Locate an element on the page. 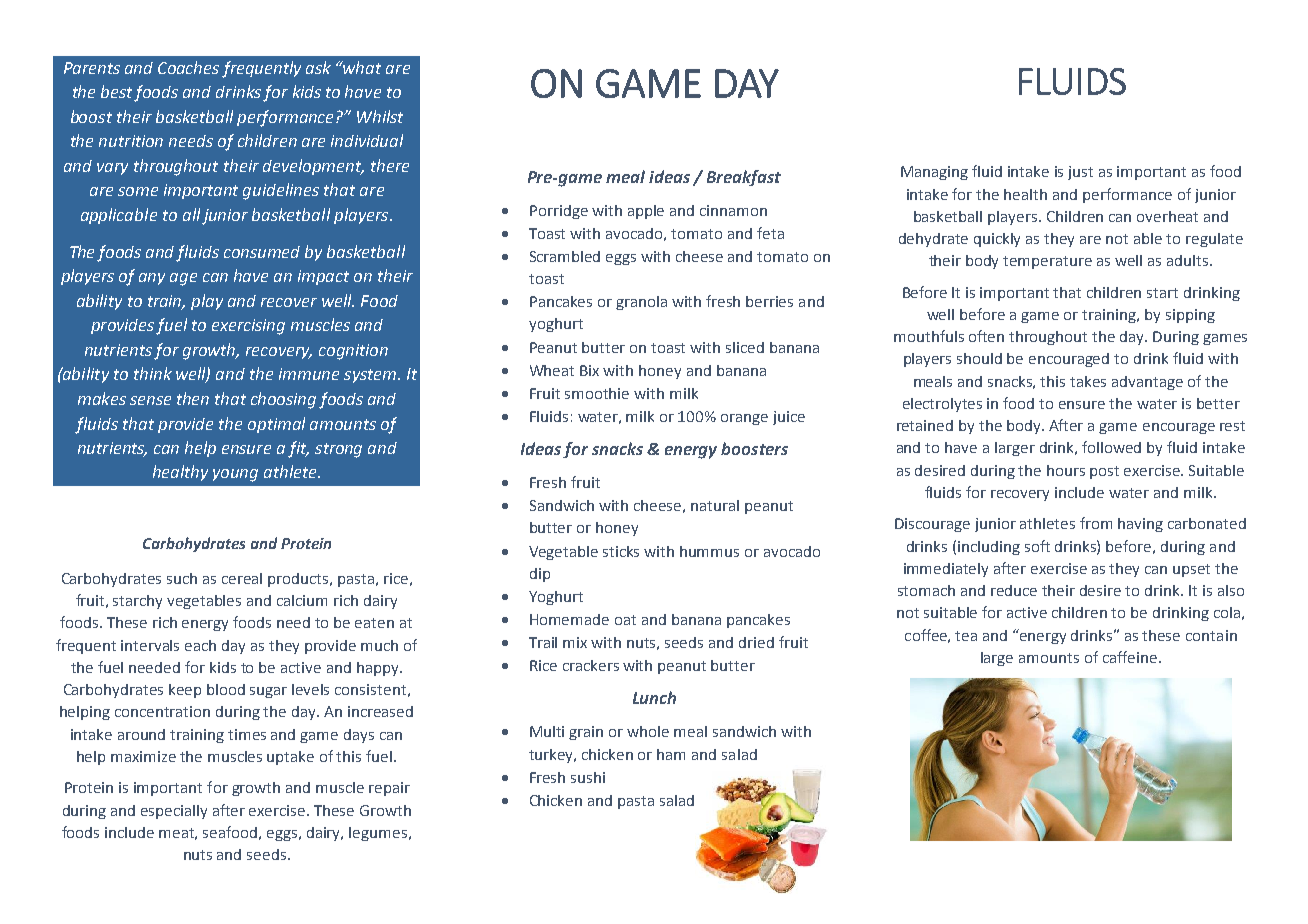 This page has width=1308, height=924. especially is located at coordinates (174, 812).
